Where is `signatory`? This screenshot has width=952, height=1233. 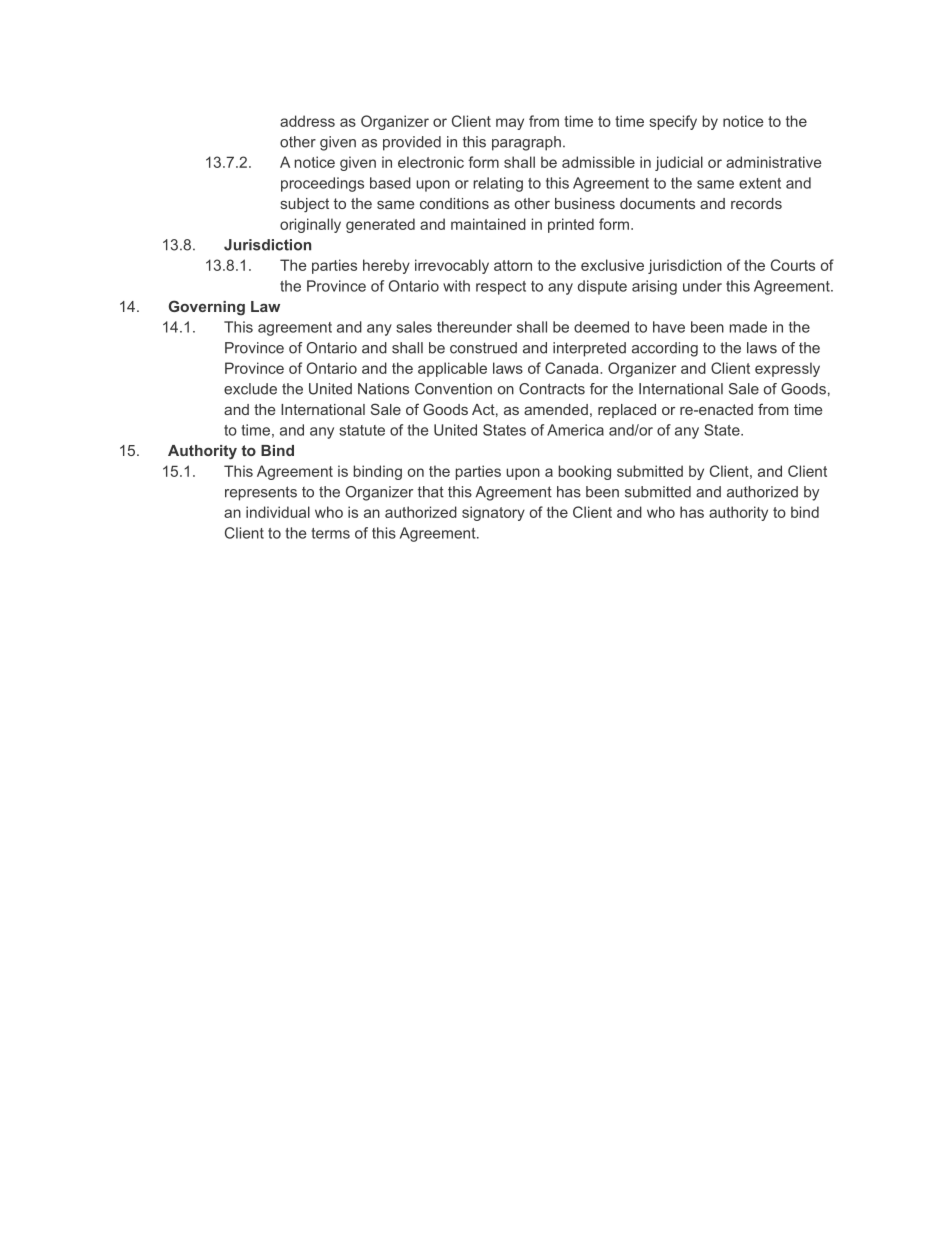 signatory is located at coordinates (493, 513).
